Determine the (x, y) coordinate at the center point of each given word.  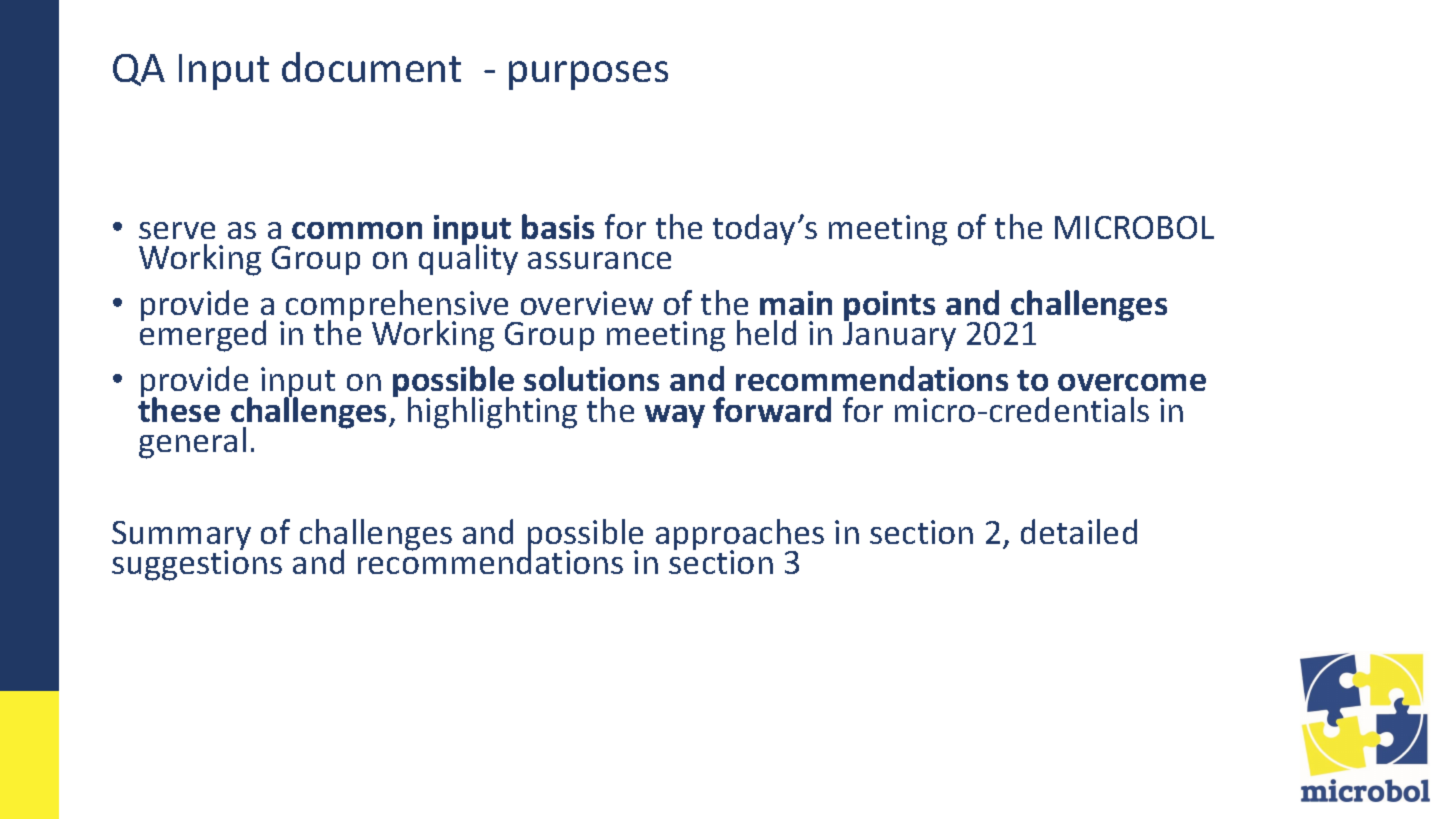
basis (558, 226)
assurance (599, 260)
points (889, 307)
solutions (591, 378)
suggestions (197, 565)
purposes (588, 75)
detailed (1079, 531)
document (371, 67)
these (179, 408)
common (357, 230)
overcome (1132, 382)
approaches (740, 536)
